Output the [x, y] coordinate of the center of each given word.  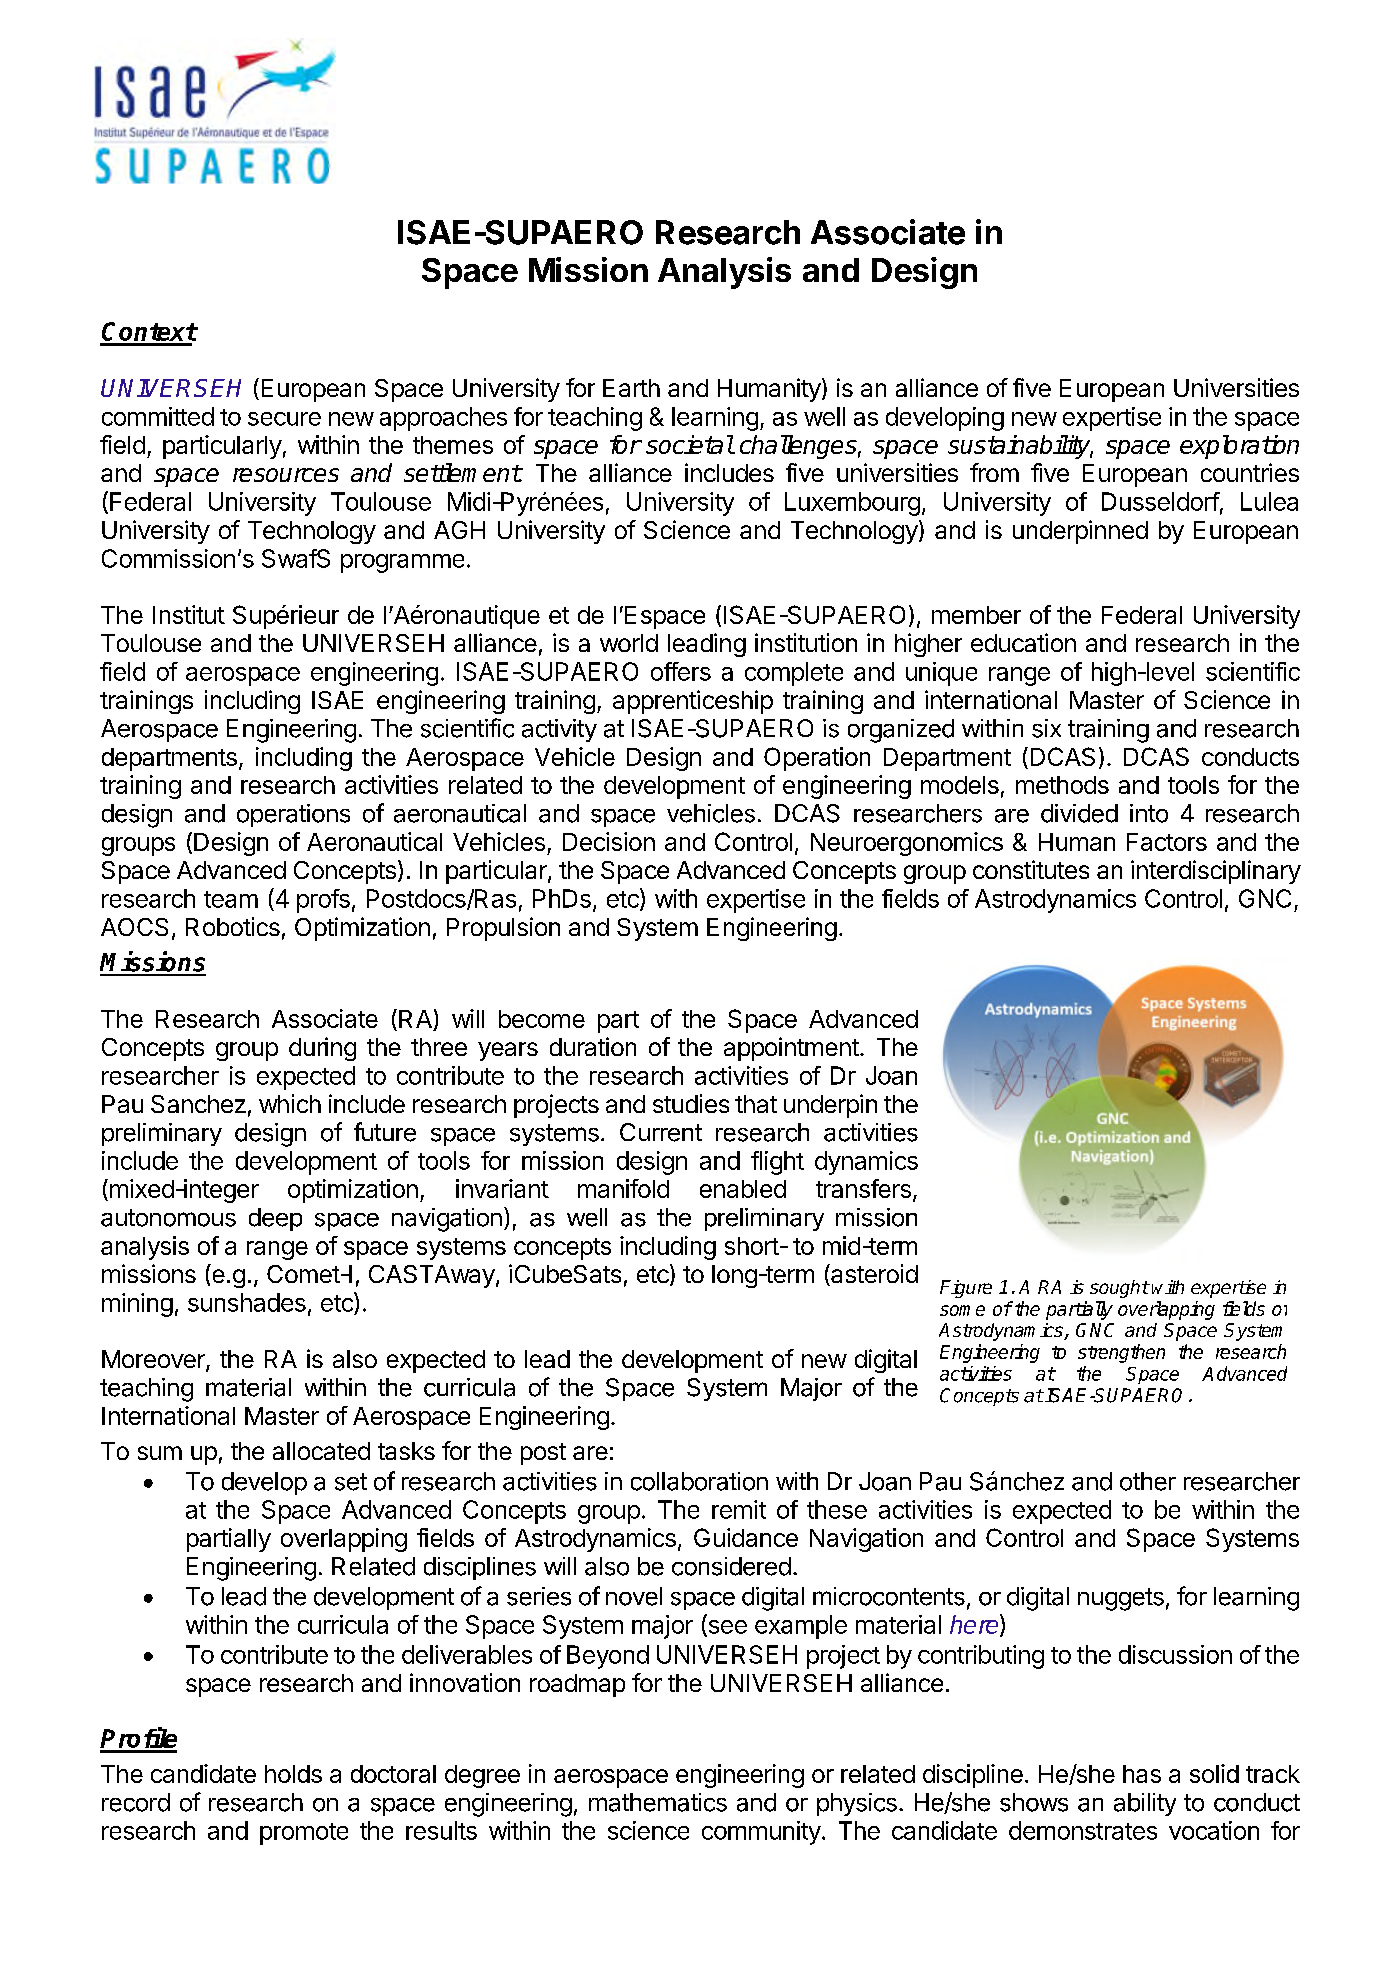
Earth [631, 388]
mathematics [658, 1802]
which [290, 1103]
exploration [1239, 447]
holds [293, 1774]
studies [691, 1103]
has [1142, 1774]
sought [1119, 1289]
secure [284, 419]
